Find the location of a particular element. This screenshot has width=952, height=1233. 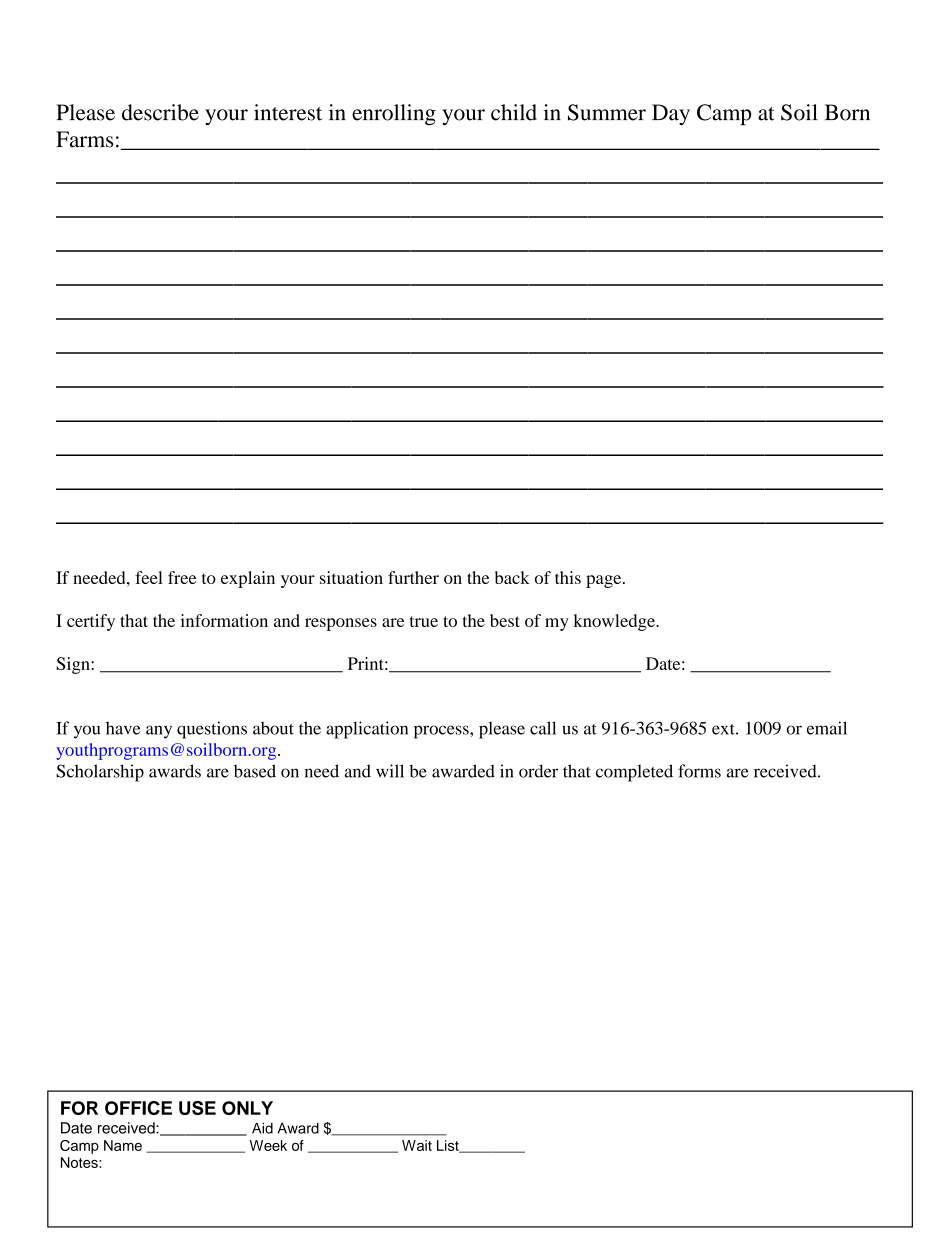

true is located at coordinates (424, 621).
